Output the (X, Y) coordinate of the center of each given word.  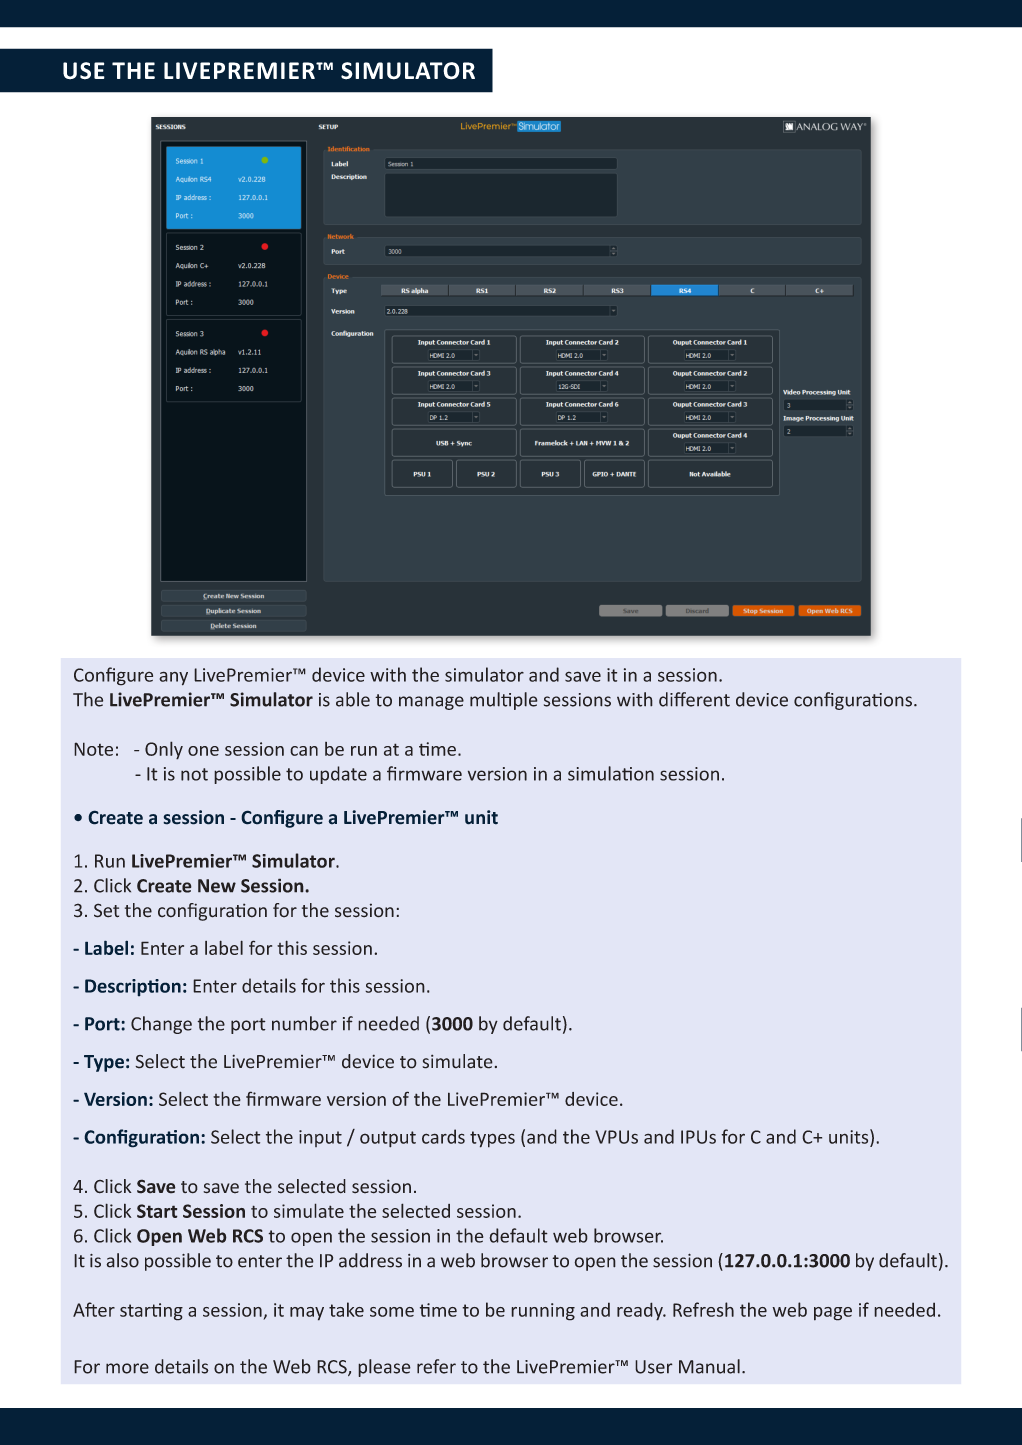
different (694, 699)
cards (443, 1136)
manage (431, 703)
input (320, 1138)
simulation (611, 773)
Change (161, 1025)
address (370, 1260)
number (304, 1023)
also (122, 1260)
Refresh (703, 1309)
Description (133, 988)
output (388, 1139)
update (338, 775)
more (127, 1368)
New (217, 886)
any (173, 678)
